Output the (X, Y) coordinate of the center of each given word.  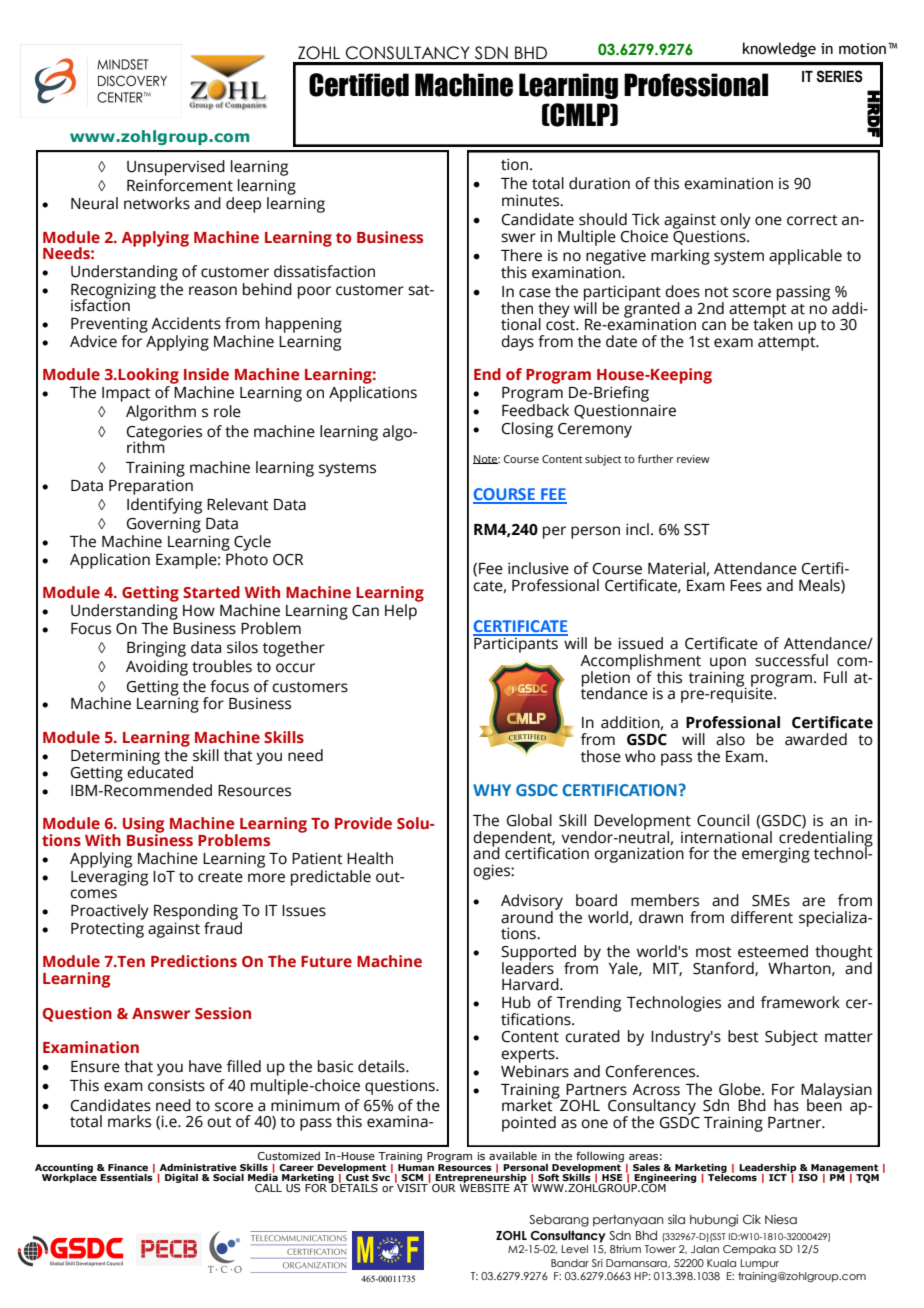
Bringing (156, 649)
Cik (752, 1219)
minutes (532, 200)
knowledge (779, 49)
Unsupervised (176, 168)
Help (402, 610)
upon (728, 664)
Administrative (198, 1167)
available (513, 1155)
